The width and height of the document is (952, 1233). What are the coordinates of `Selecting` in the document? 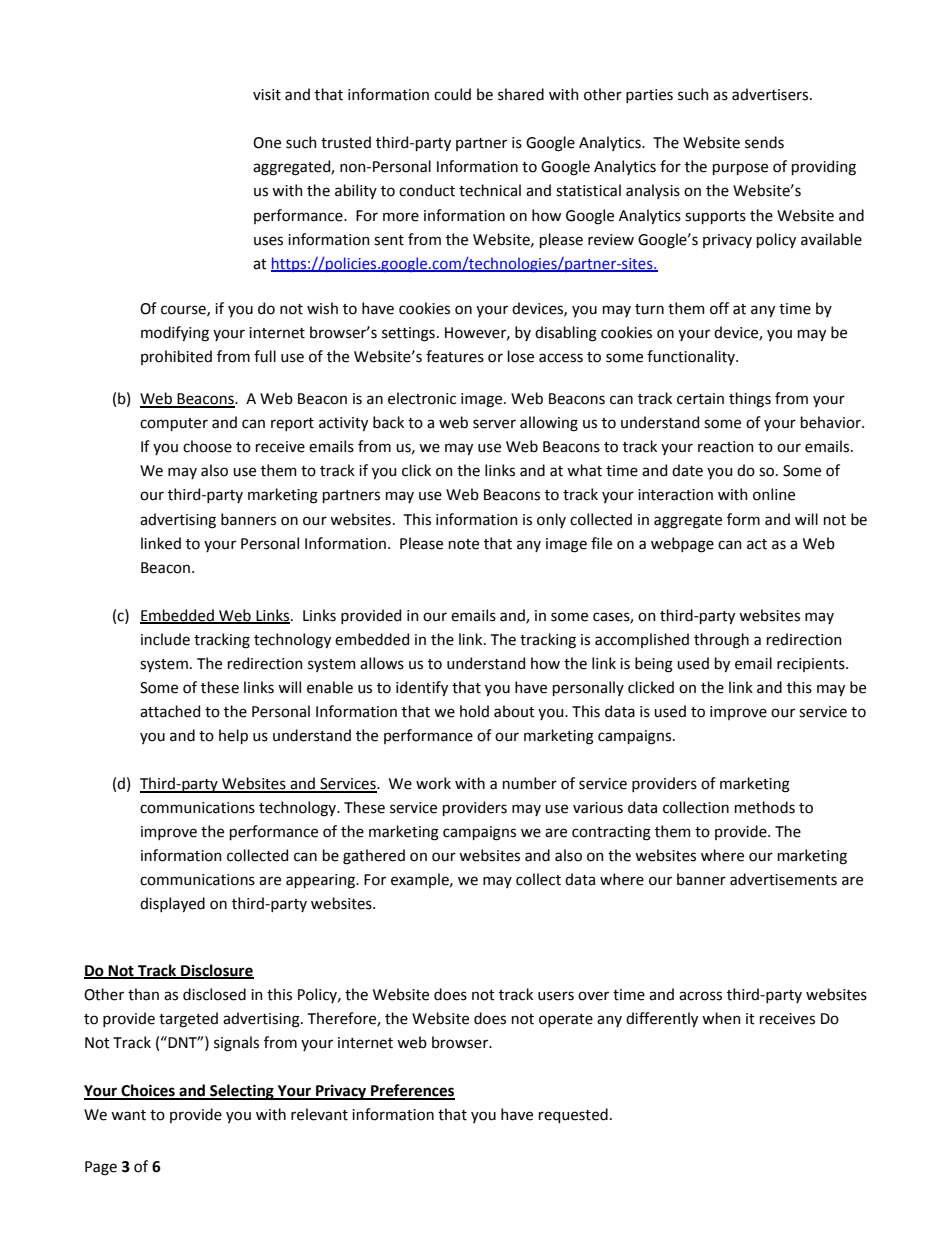 It's located at (242, 1092).
